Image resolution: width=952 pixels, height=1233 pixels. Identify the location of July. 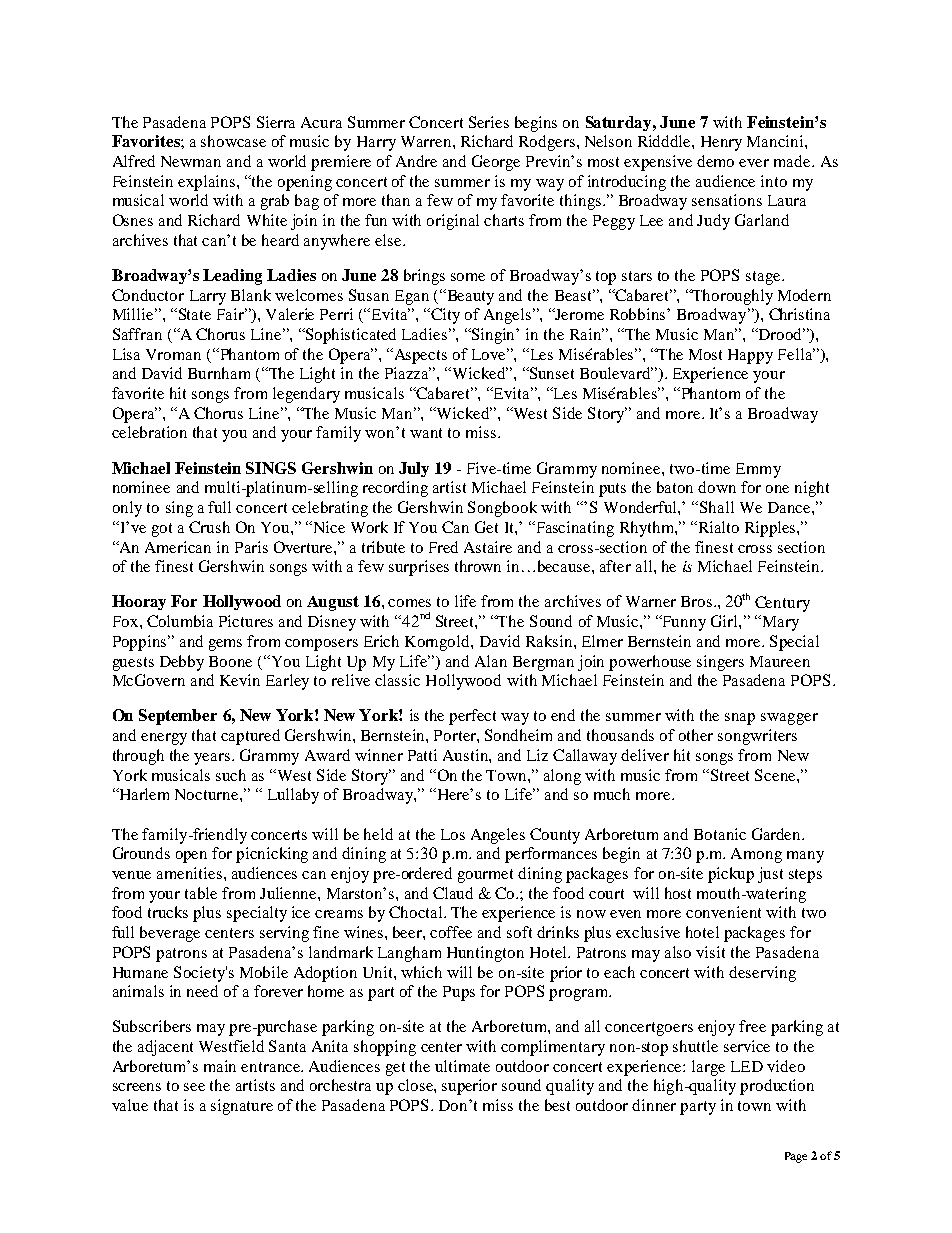
(414, 469).
